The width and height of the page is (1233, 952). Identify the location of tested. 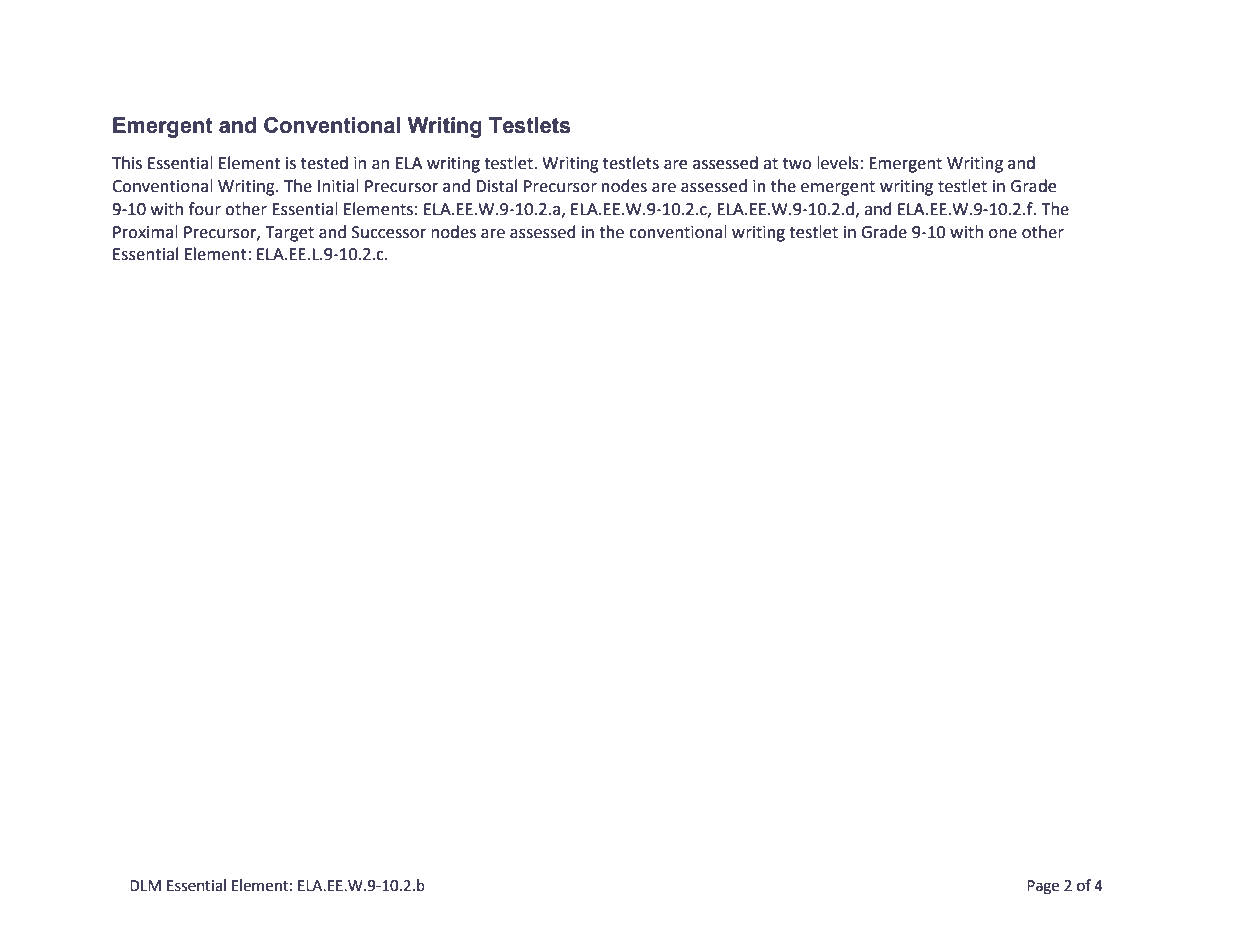
(324, 163).
